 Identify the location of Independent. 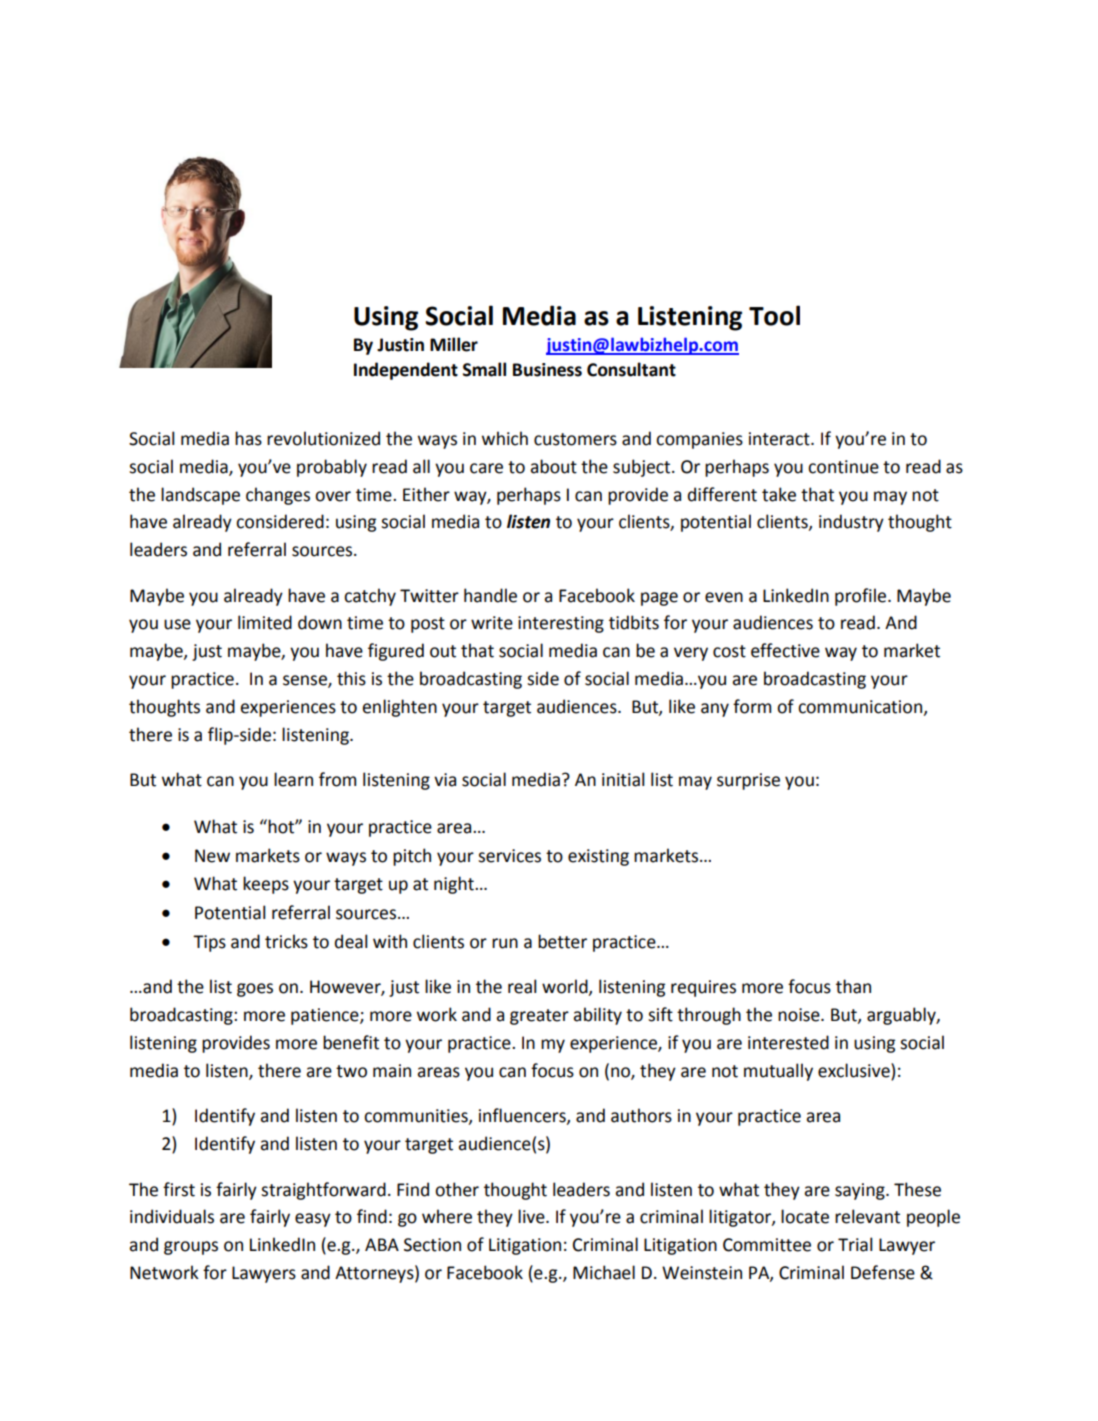
(406, 371).
